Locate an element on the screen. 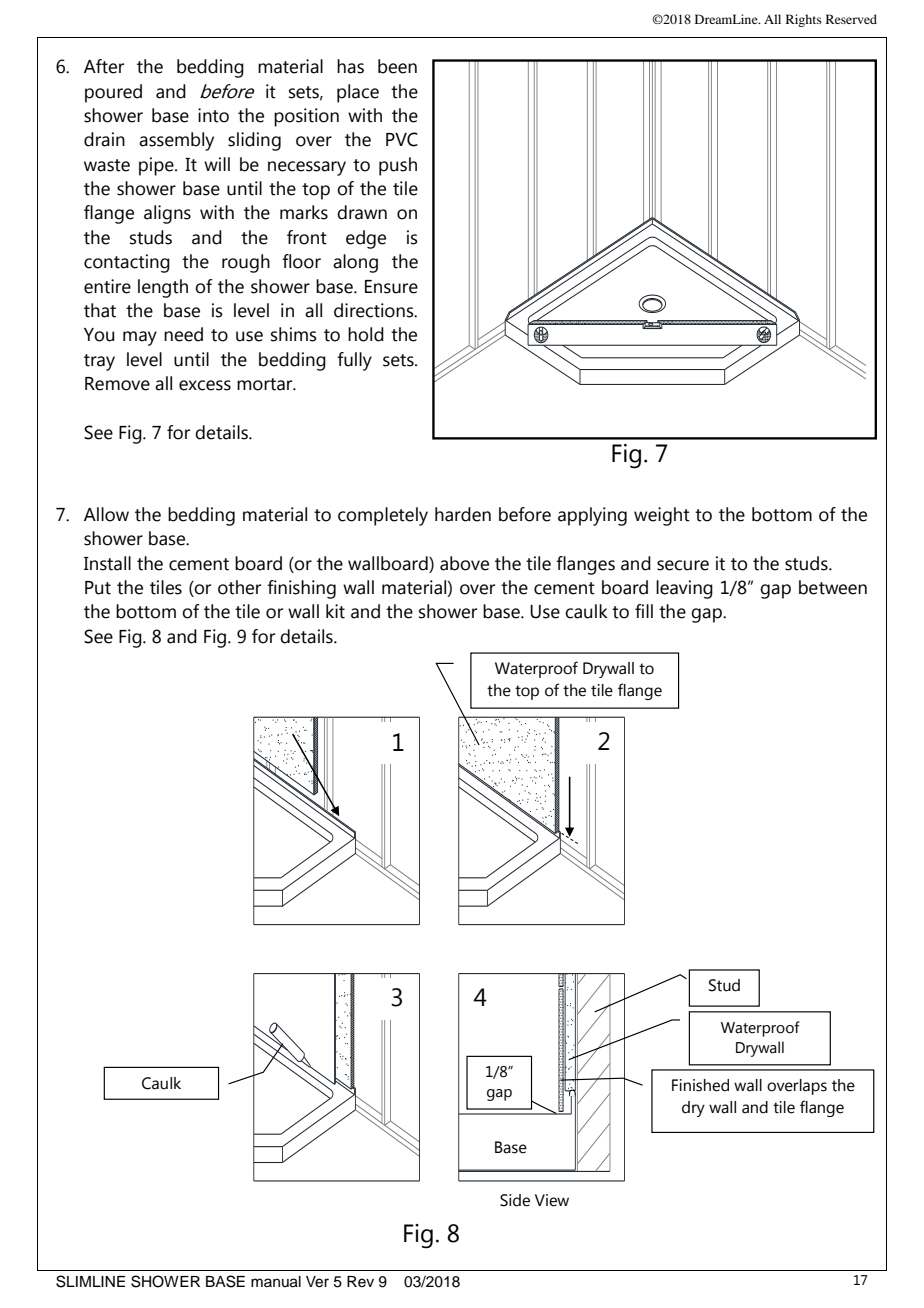 The height and width of the screenshot is (1308, 924). other is located at coordinates (239, 587).
